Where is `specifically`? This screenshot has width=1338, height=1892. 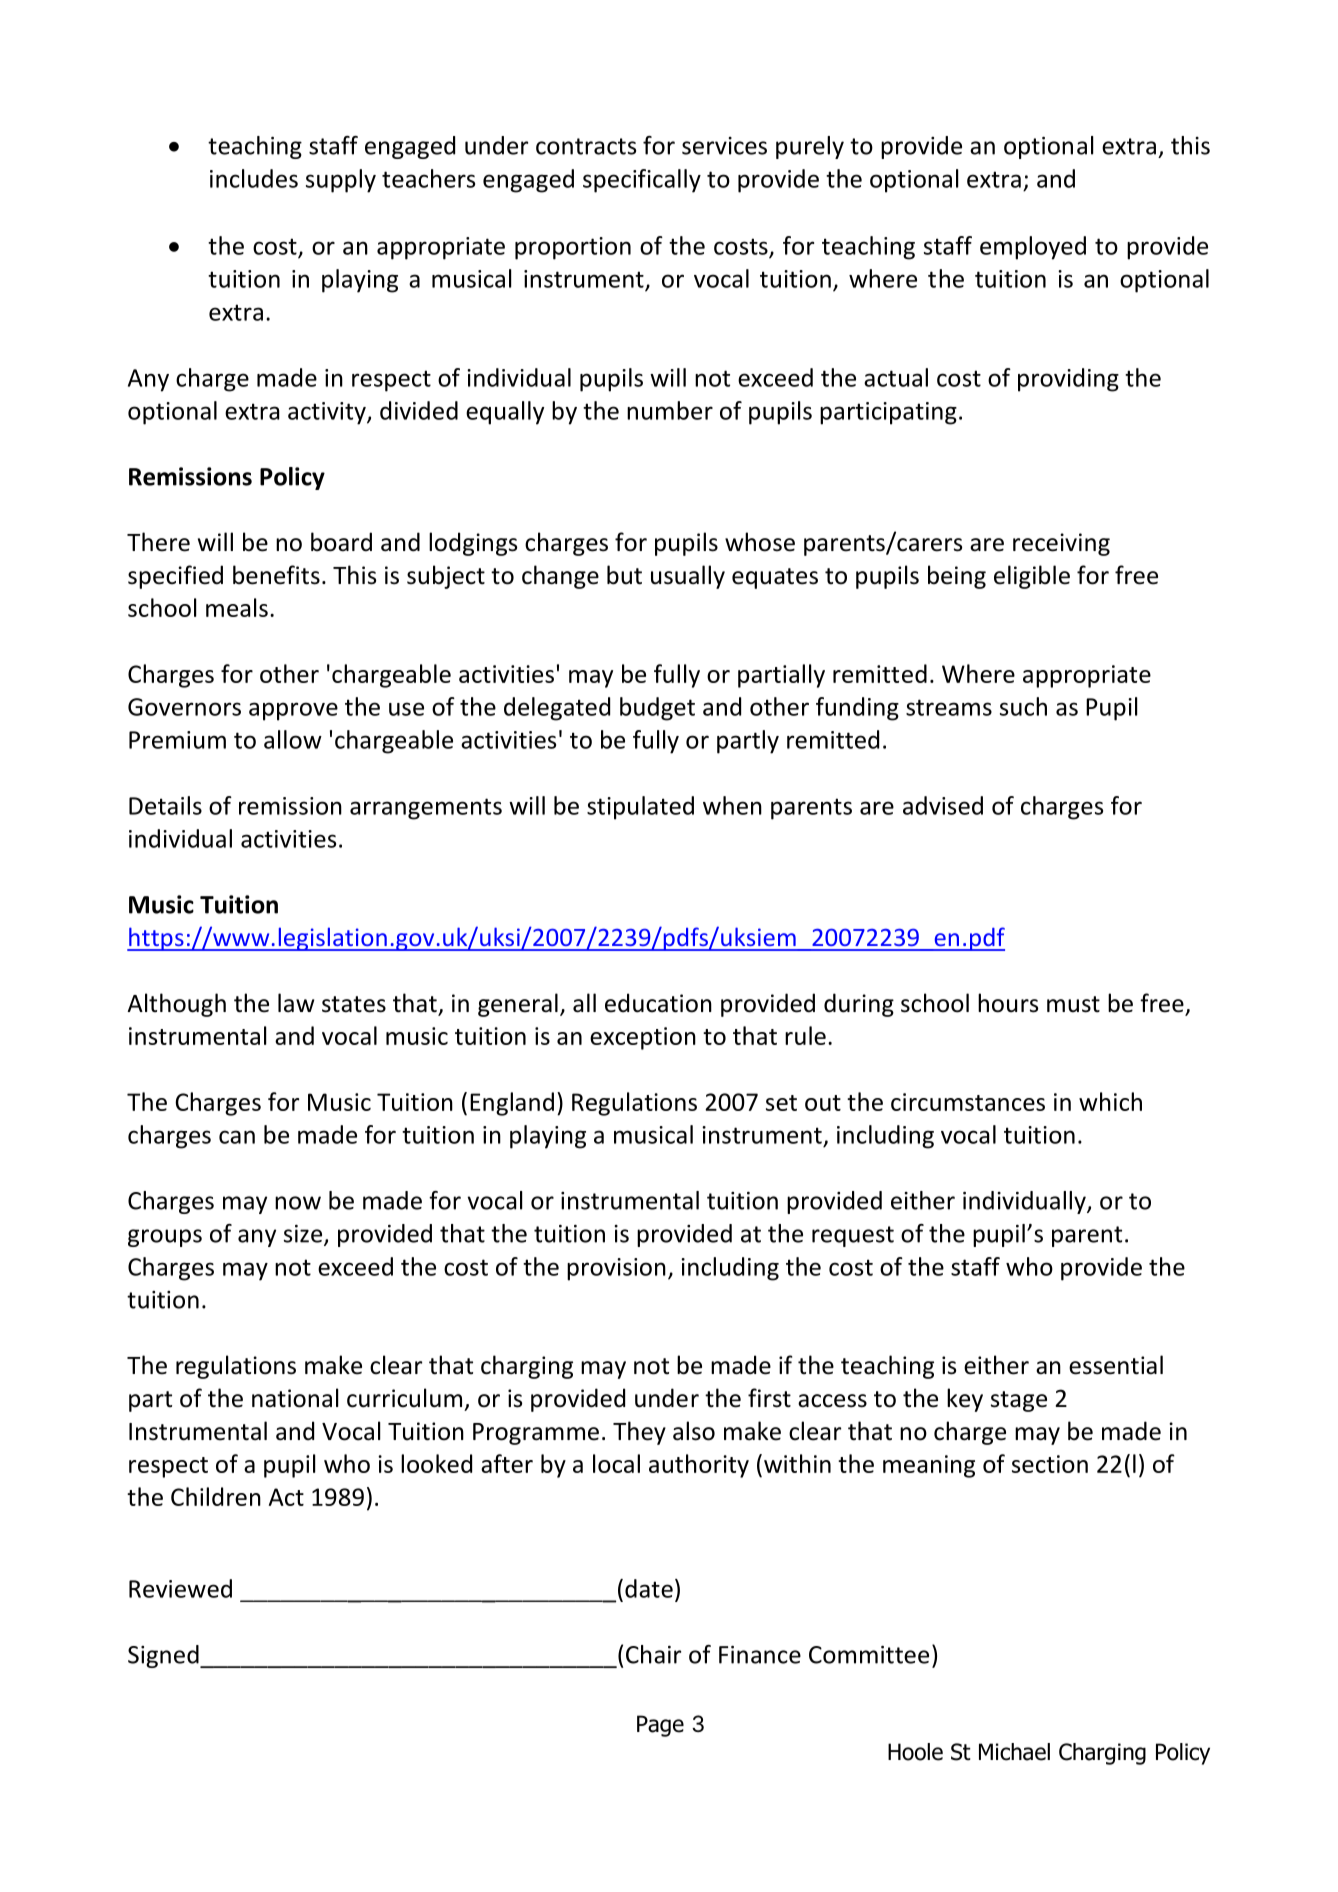
specifically is located at coordinates (642, 181).
